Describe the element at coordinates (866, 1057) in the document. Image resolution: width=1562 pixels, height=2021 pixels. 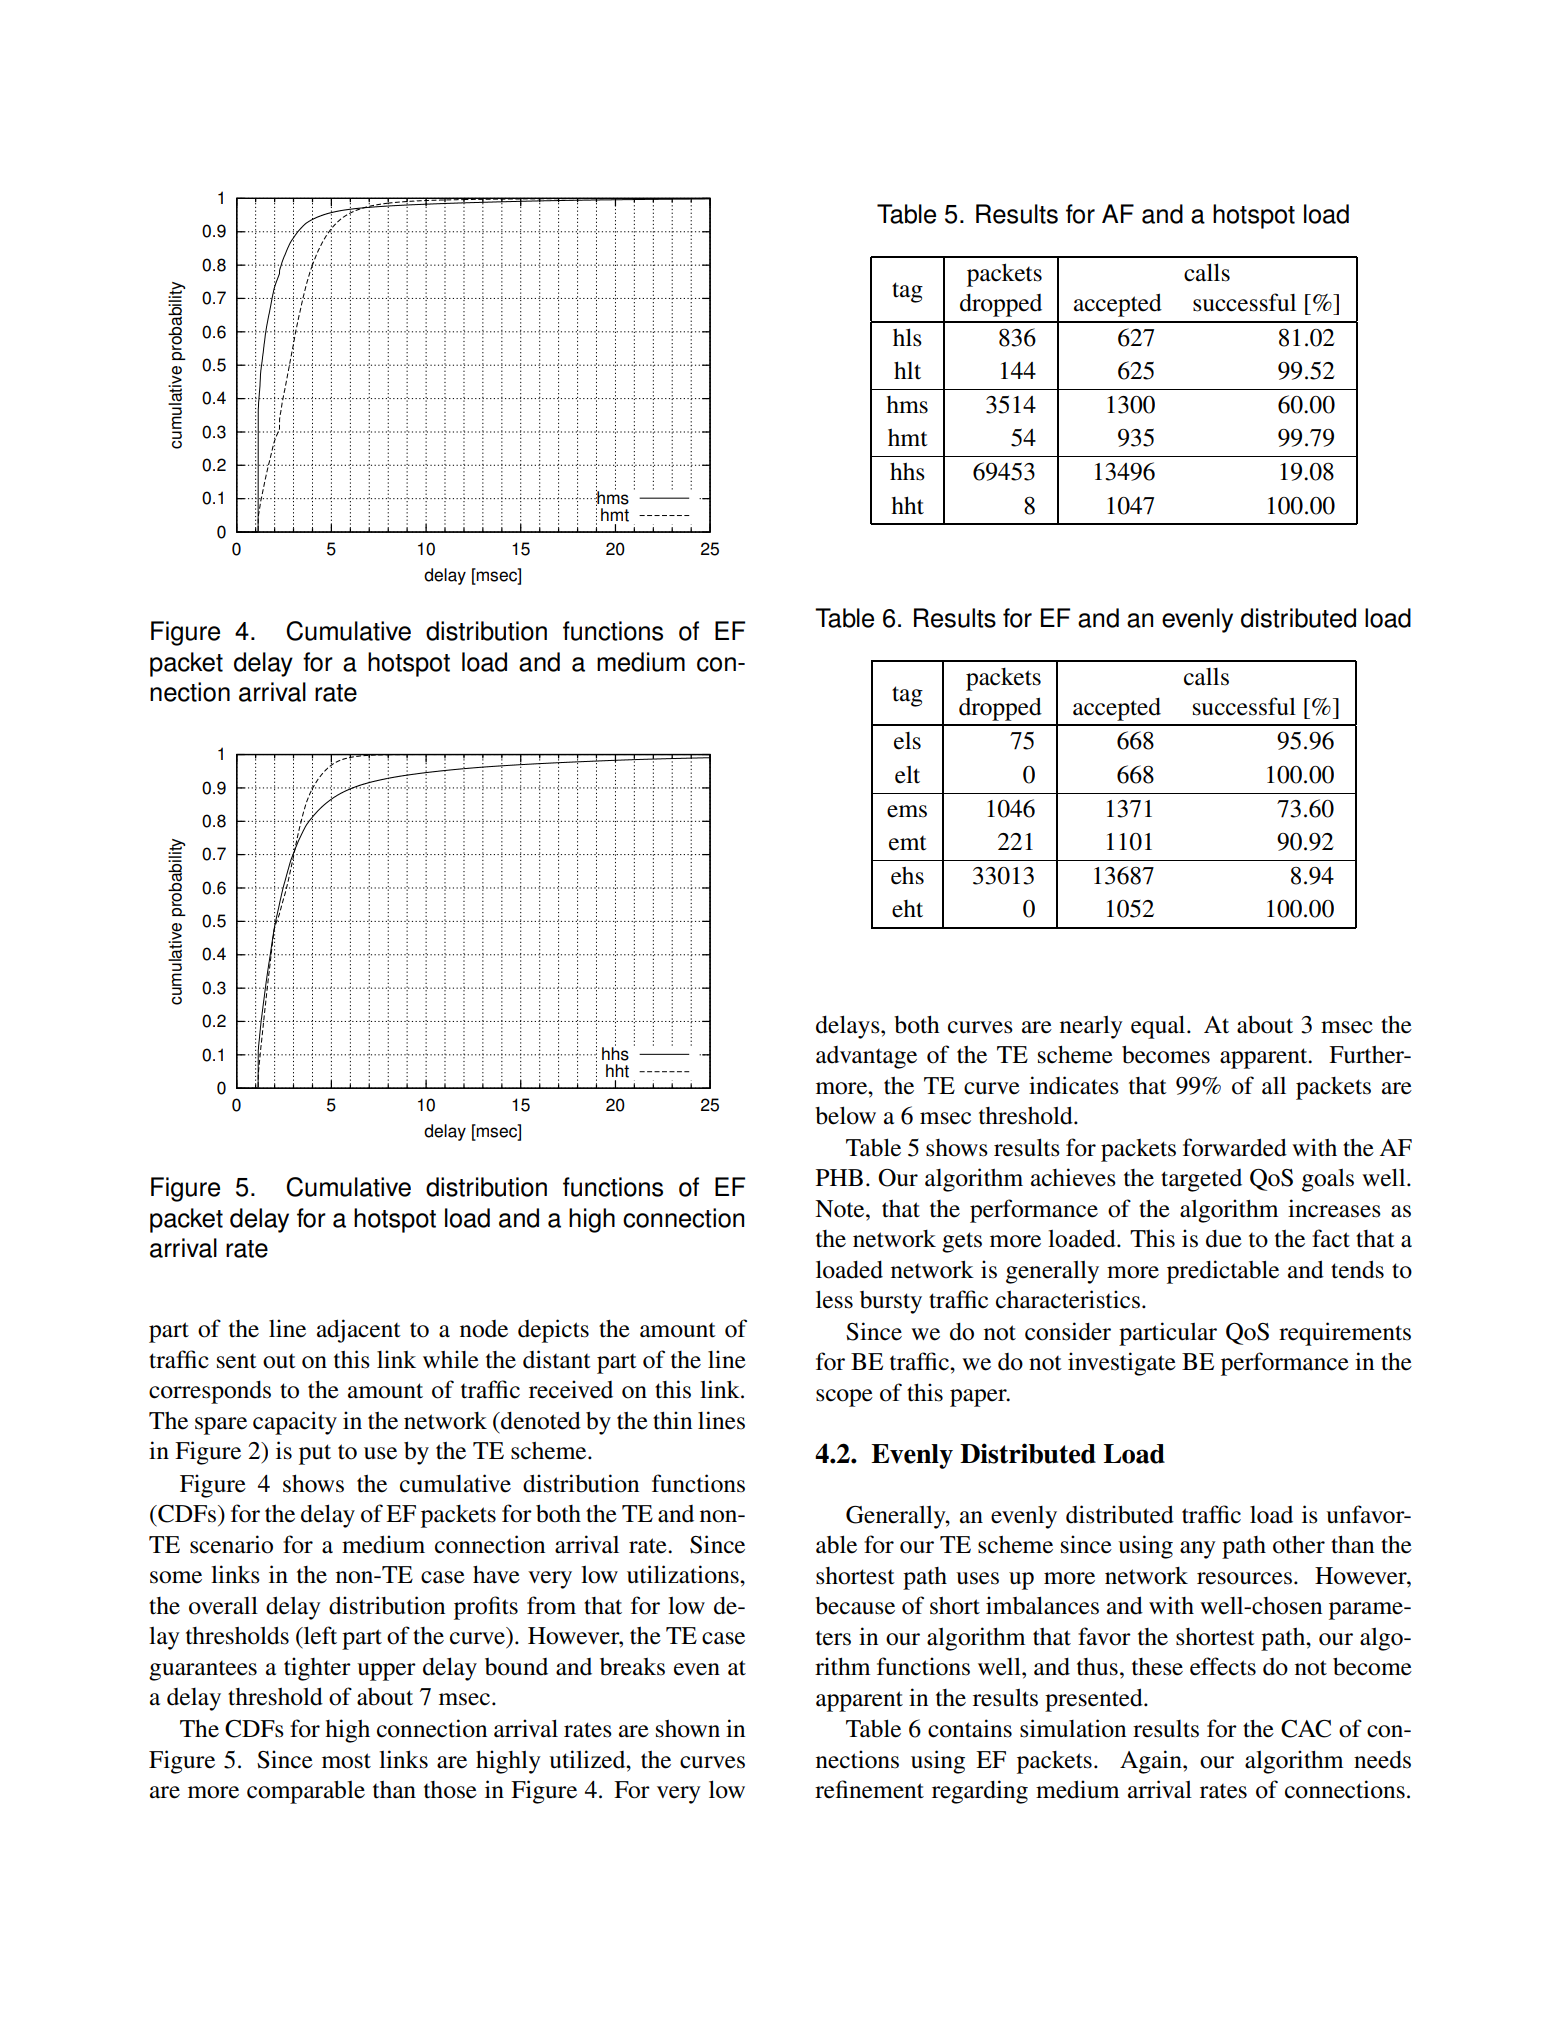
I see `advantage` at that location.
